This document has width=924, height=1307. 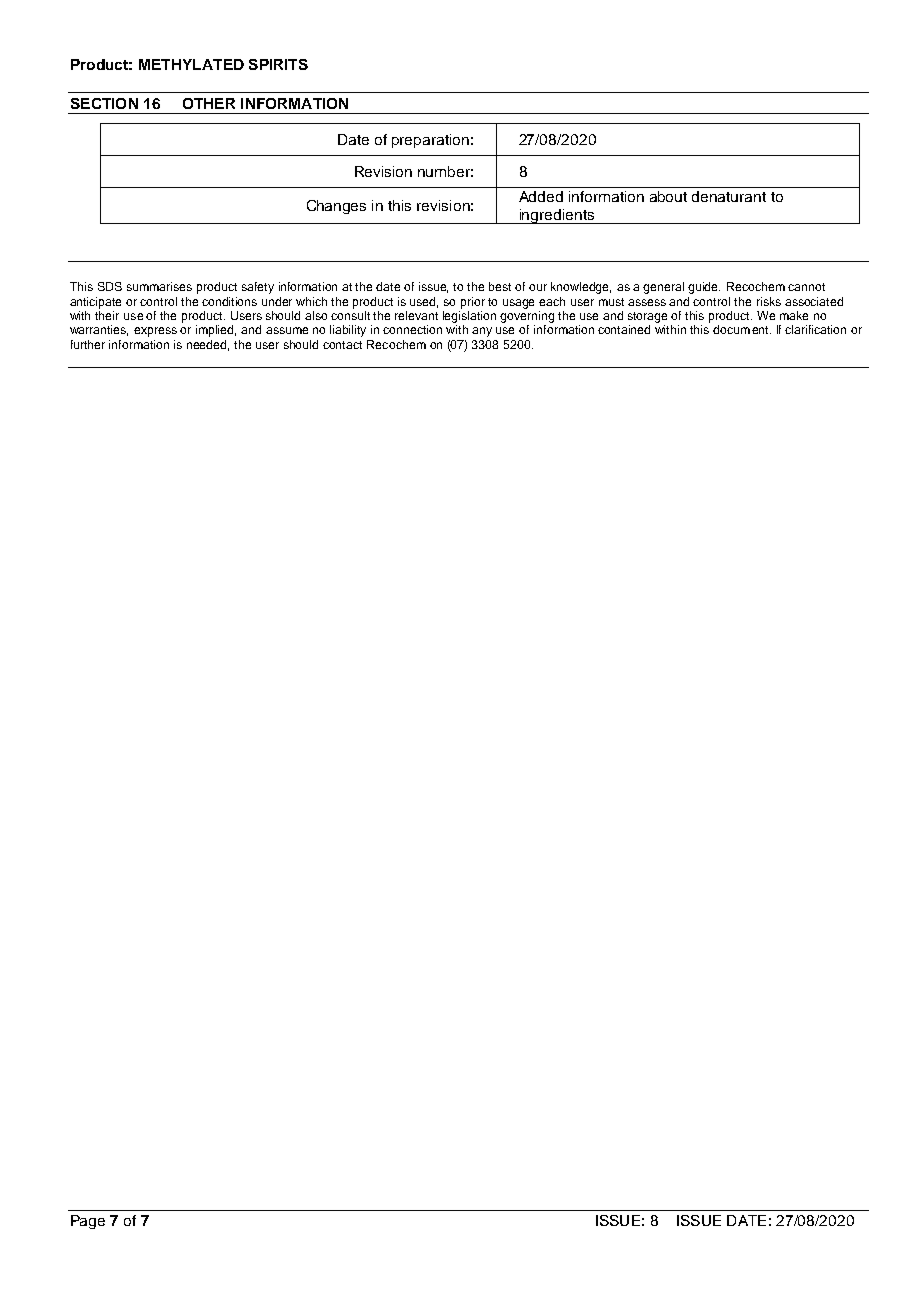 I want to click on Page, so click(x=88, y=1222).
